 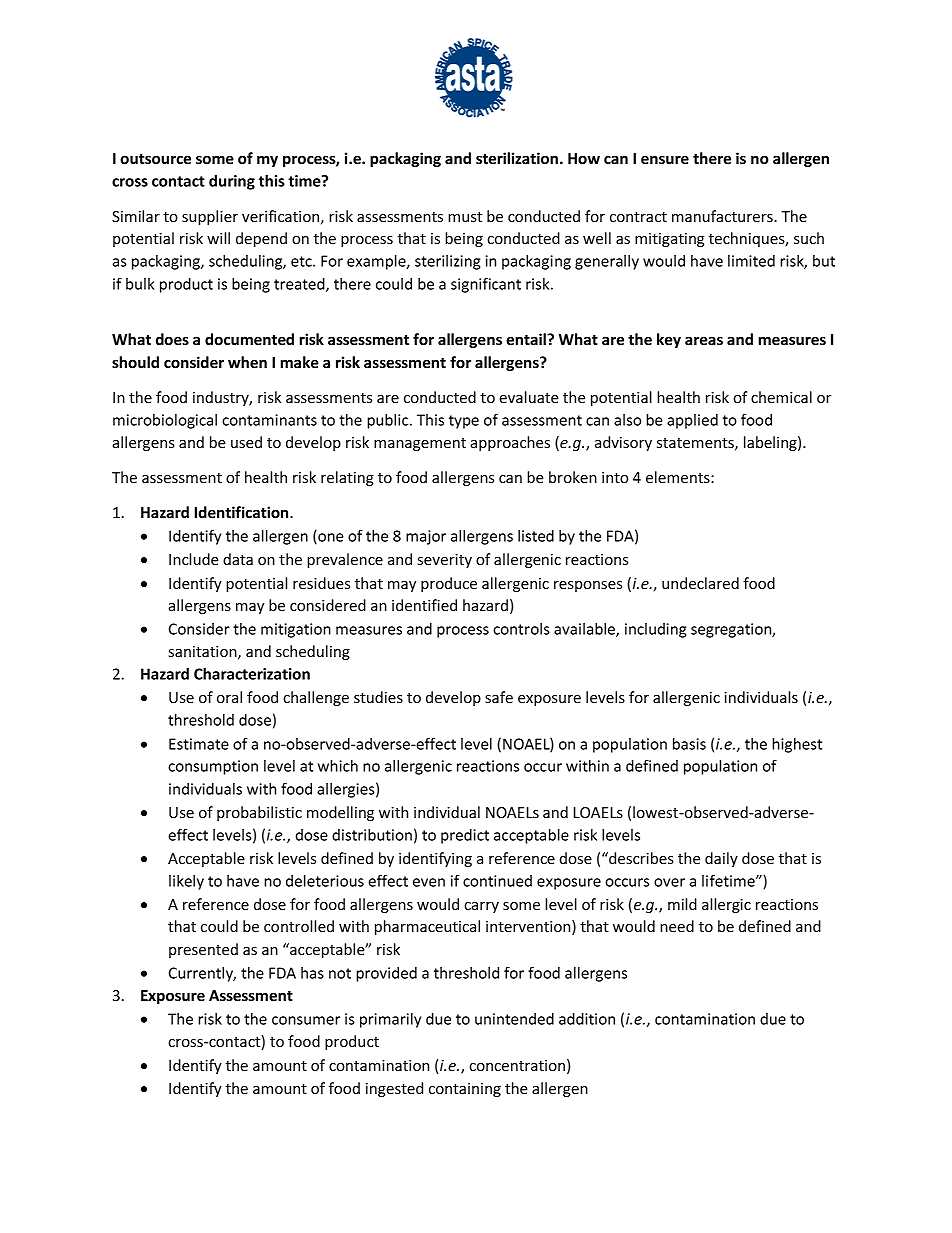 What do you see at coordinates (232, 182) in the screenshot?
I see `during` at bounding box center [232, 182].
